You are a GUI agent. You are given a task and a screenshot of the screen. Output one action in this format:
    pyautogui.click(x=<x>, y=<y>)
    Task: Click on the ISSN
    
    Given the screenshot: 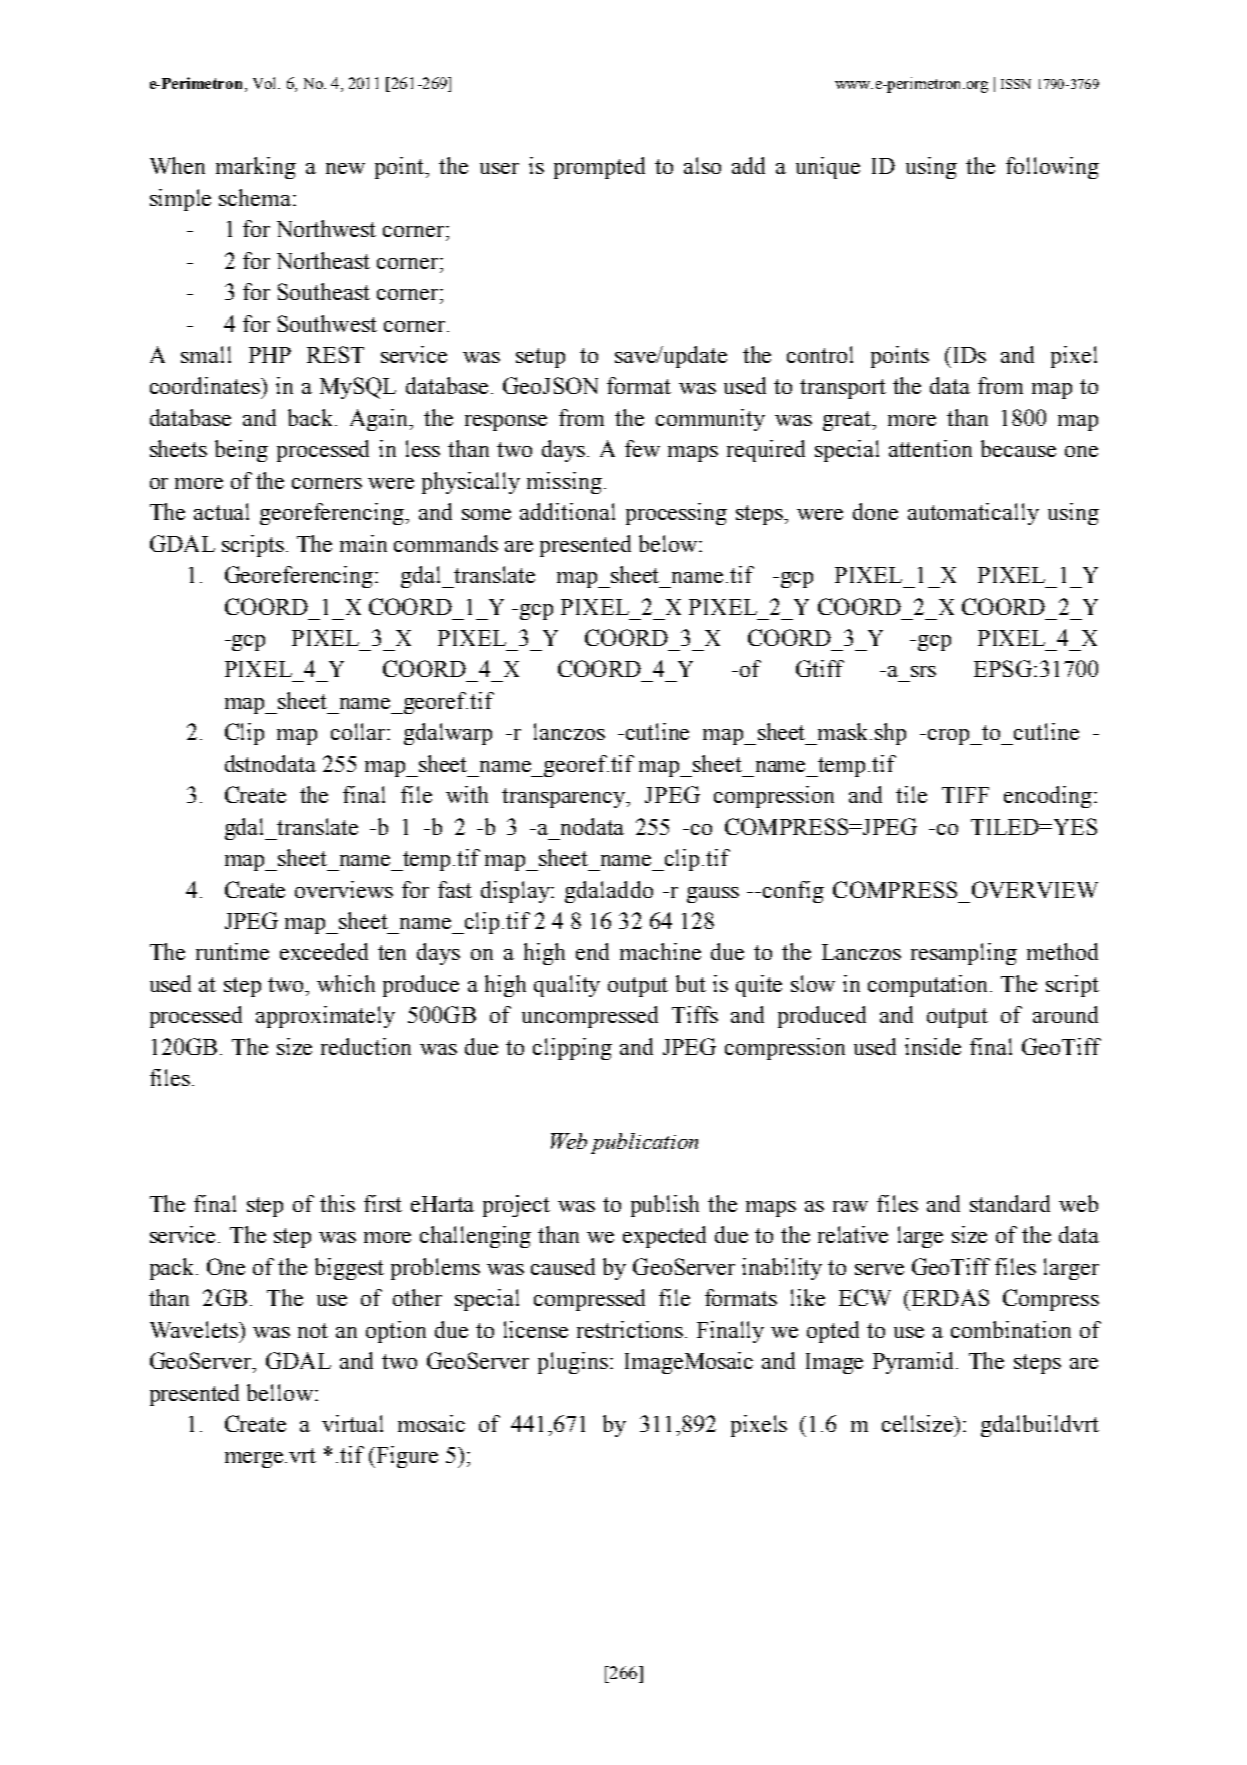 What is the action you would take?
    pyautogui.click(x=1016, y=84)
